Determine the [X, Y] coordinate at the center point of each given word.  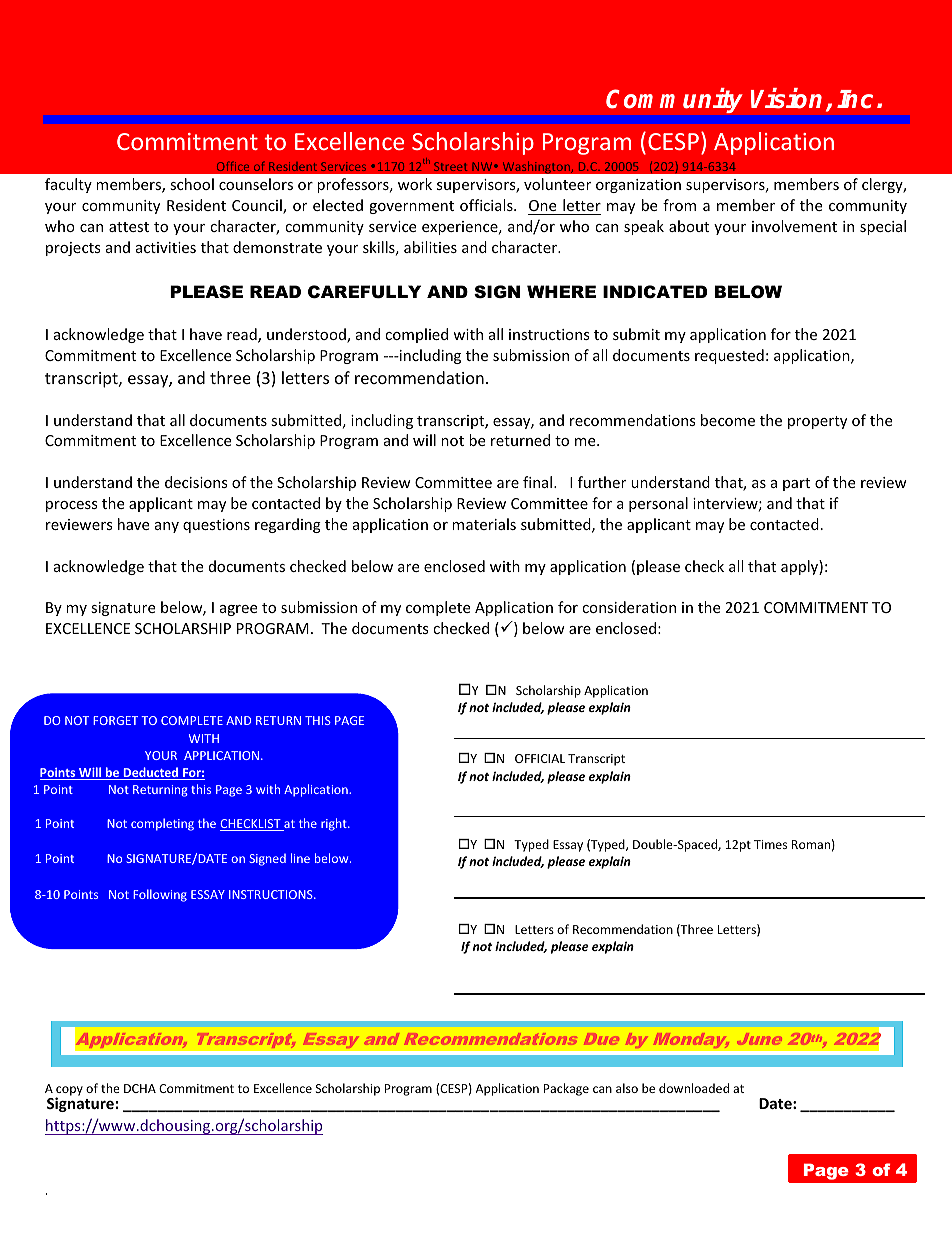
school [192, 184]
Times [770, 844]
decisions [196, 482]
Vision [786, 98]
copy [69, 1092]
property [817, 422]
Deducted [151, 773]
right [335, 824]
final [539, 482]
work [415, 184]
